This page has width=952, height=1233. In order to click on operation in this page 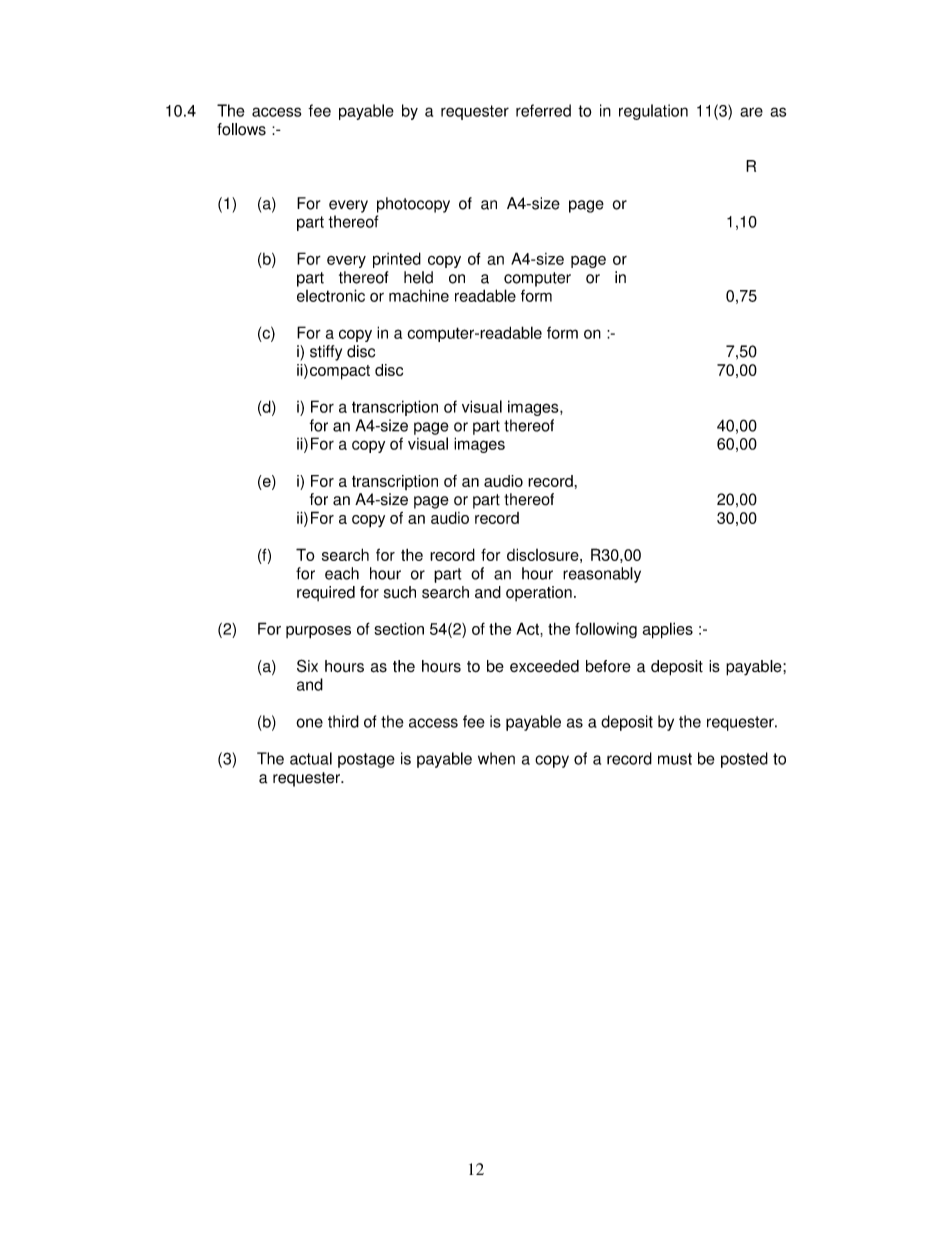, I will do `click(539, 593)`.
